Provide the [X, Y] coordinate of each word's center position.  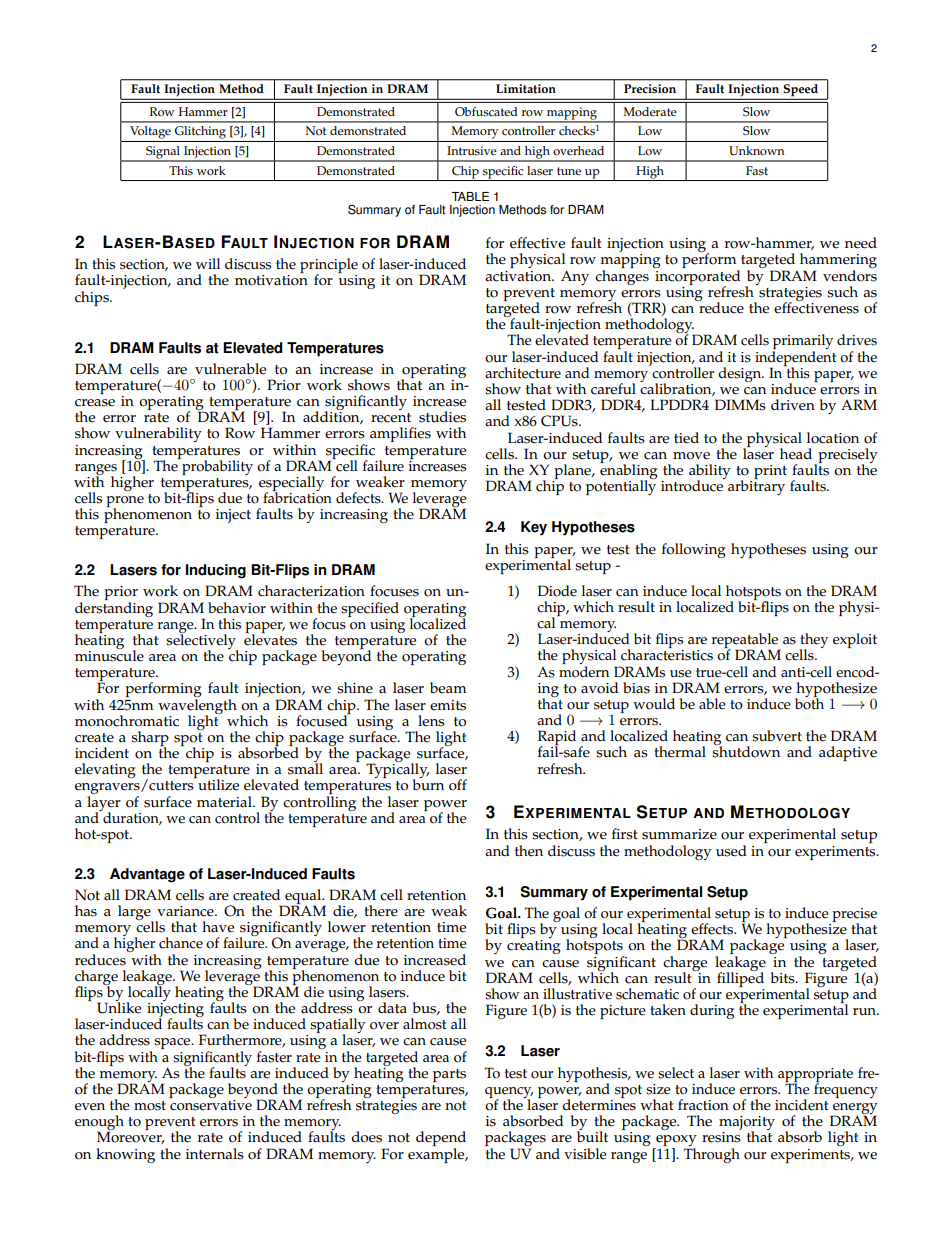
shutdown [746, 751]
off [458, 785]
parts [449, 1075]
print [770, 472]
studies [442, 417]
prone [125, 503]
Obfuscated [486, 112]
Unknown [757, 151]
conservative [210, 1104]
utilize [217, 784]
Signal [163, 153]
